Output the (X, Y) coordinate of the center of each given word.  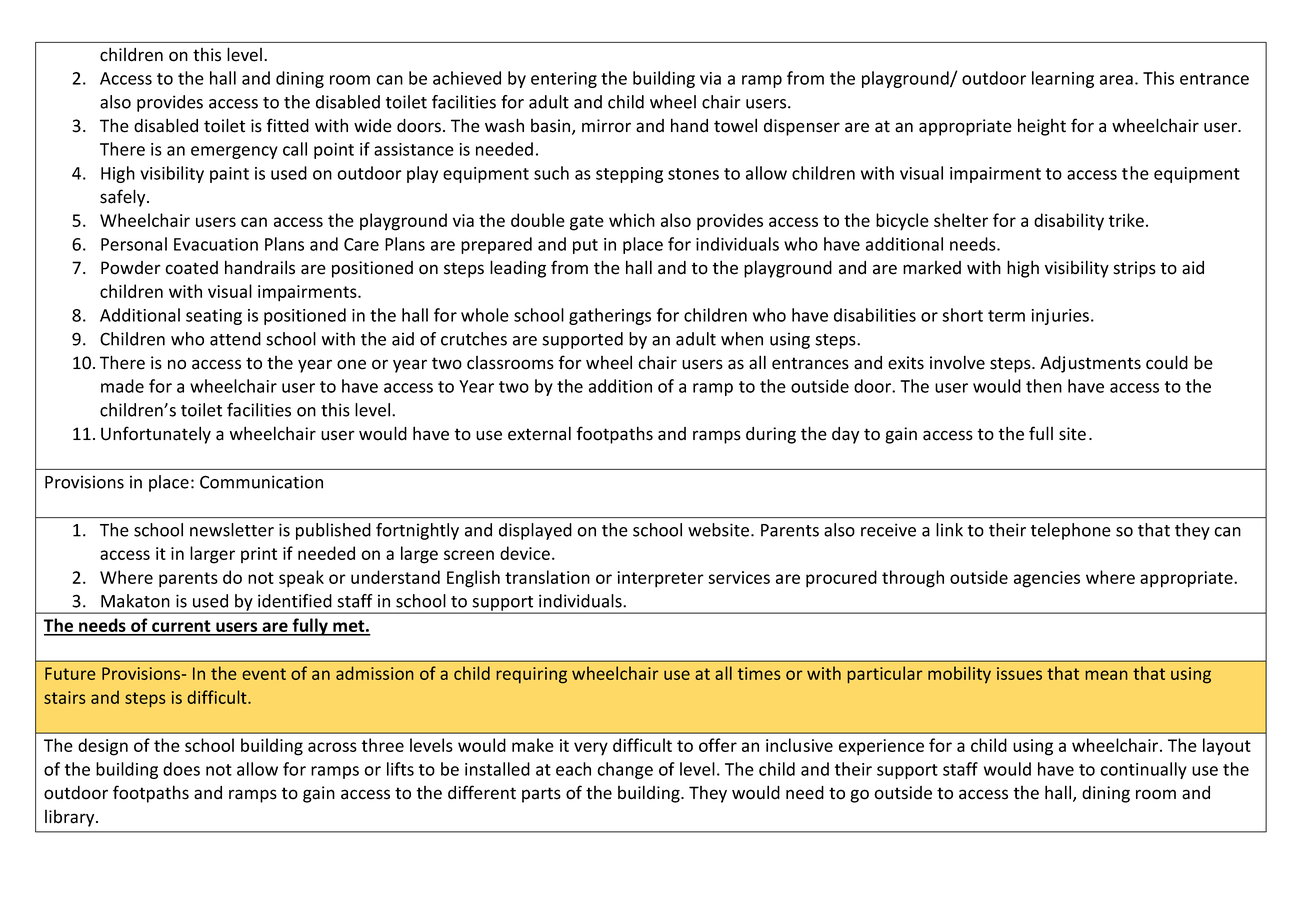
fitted (287, 125)
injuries (1061, 317)
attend (235, 339)
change (625, 770)
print (259, 555)
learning (1063, 79)
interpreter (660, 579)
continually (1143, 770)
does (181, 769)
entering (564, 80)
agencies (1047, 579)
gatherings (610, 316)
